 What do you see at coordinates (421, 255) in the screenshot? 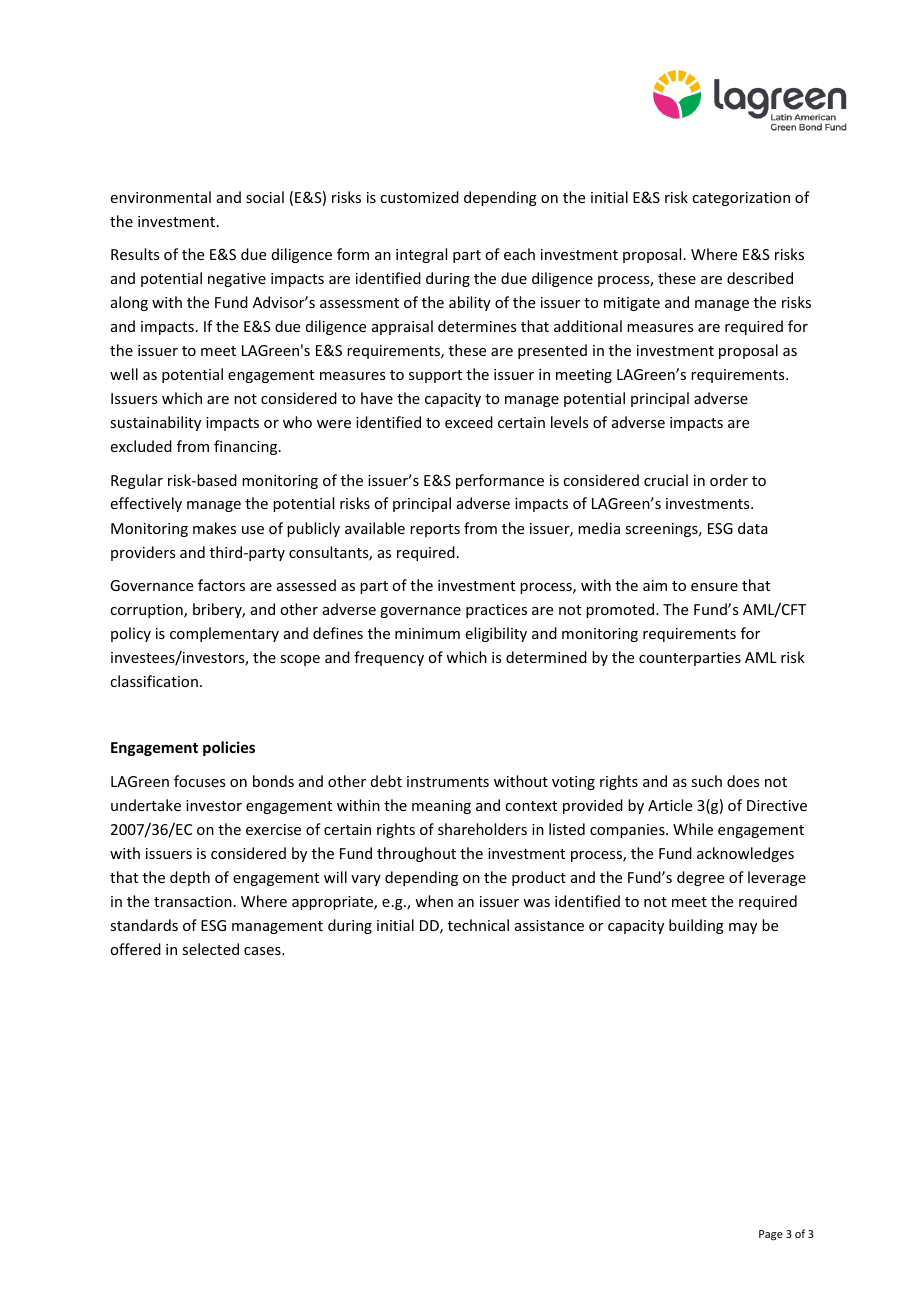
I see `integral` at bounding box center [421, 255].
